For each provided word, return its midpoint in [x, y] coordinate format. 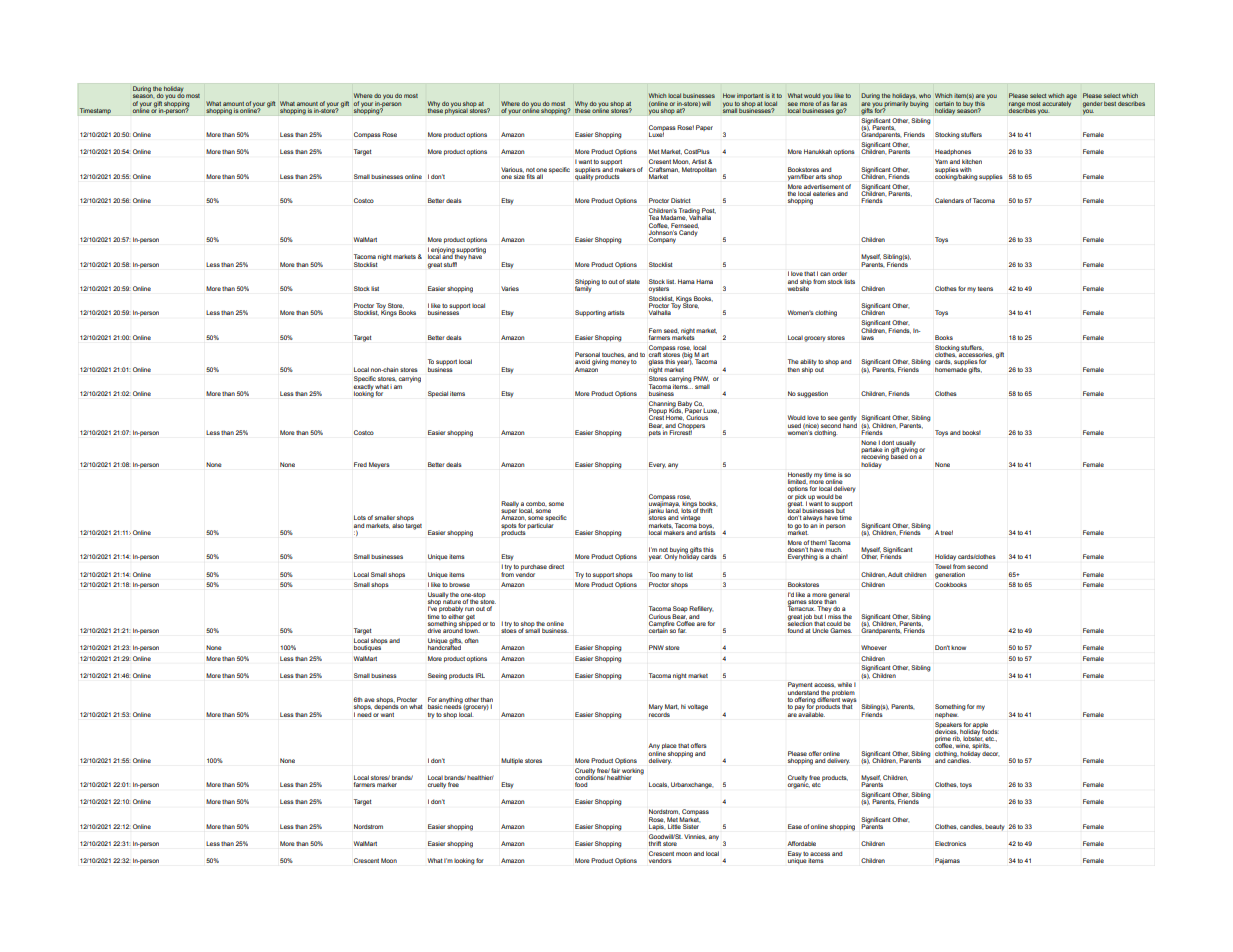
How [729, 95]
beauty [995, 827]
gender [1092, 105]
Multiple [512, 761]
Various [512, 170]
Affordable [801, 843]
